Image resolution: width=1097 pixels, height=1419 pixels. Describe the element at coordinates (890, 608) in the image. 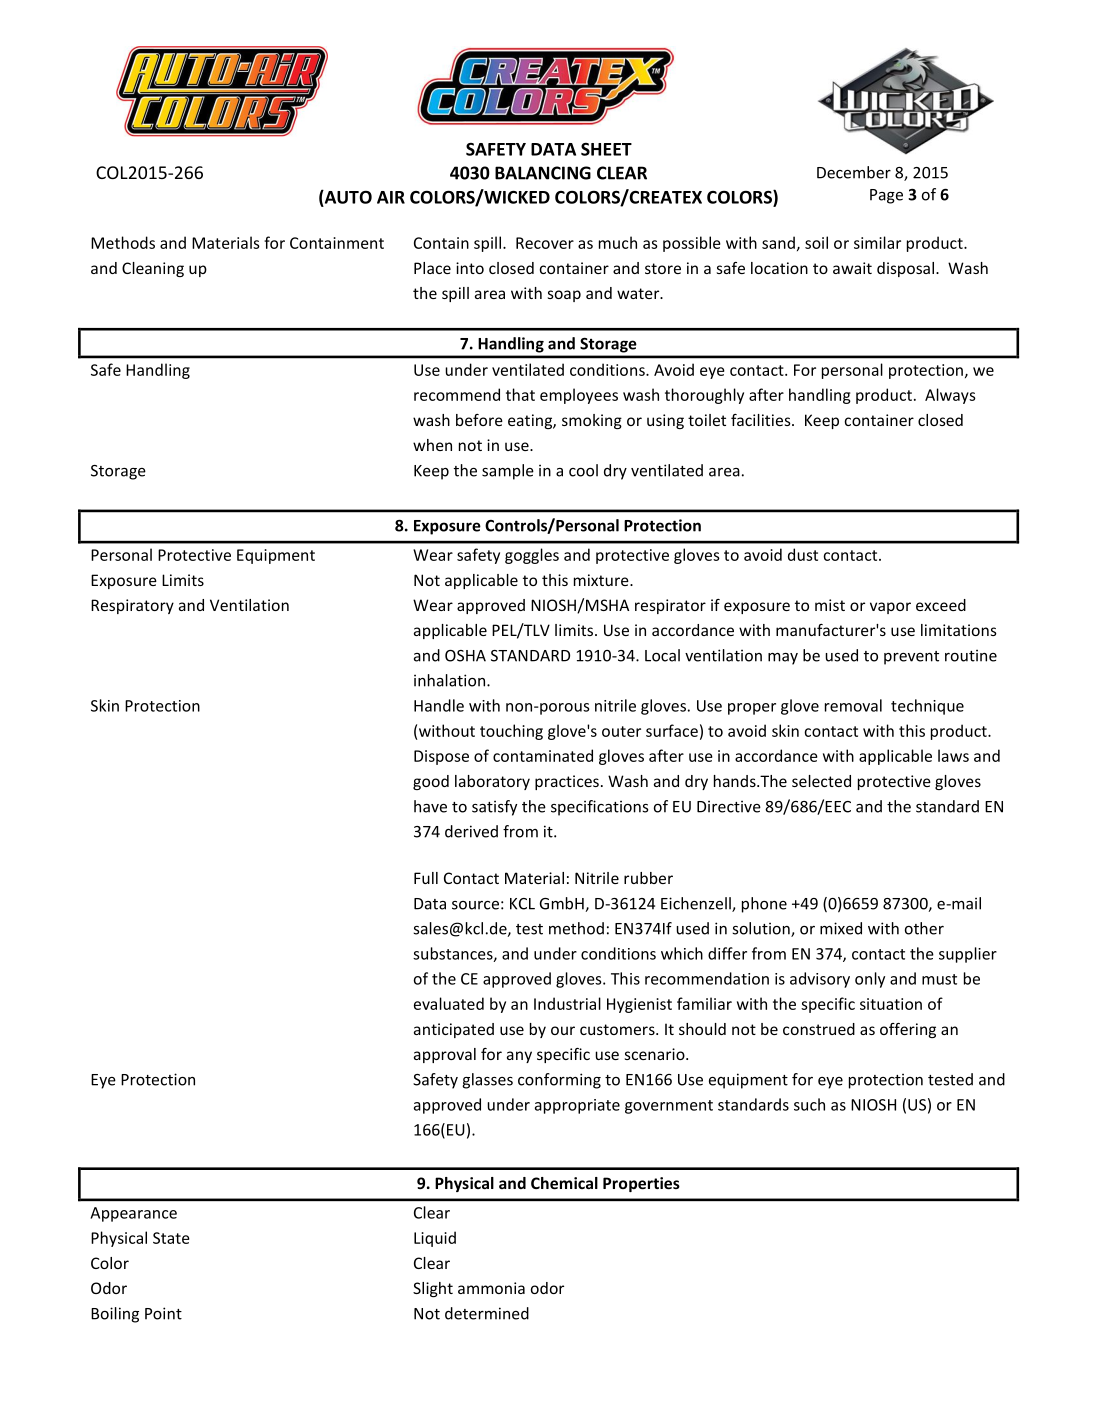

I see `vapor` at that location.
